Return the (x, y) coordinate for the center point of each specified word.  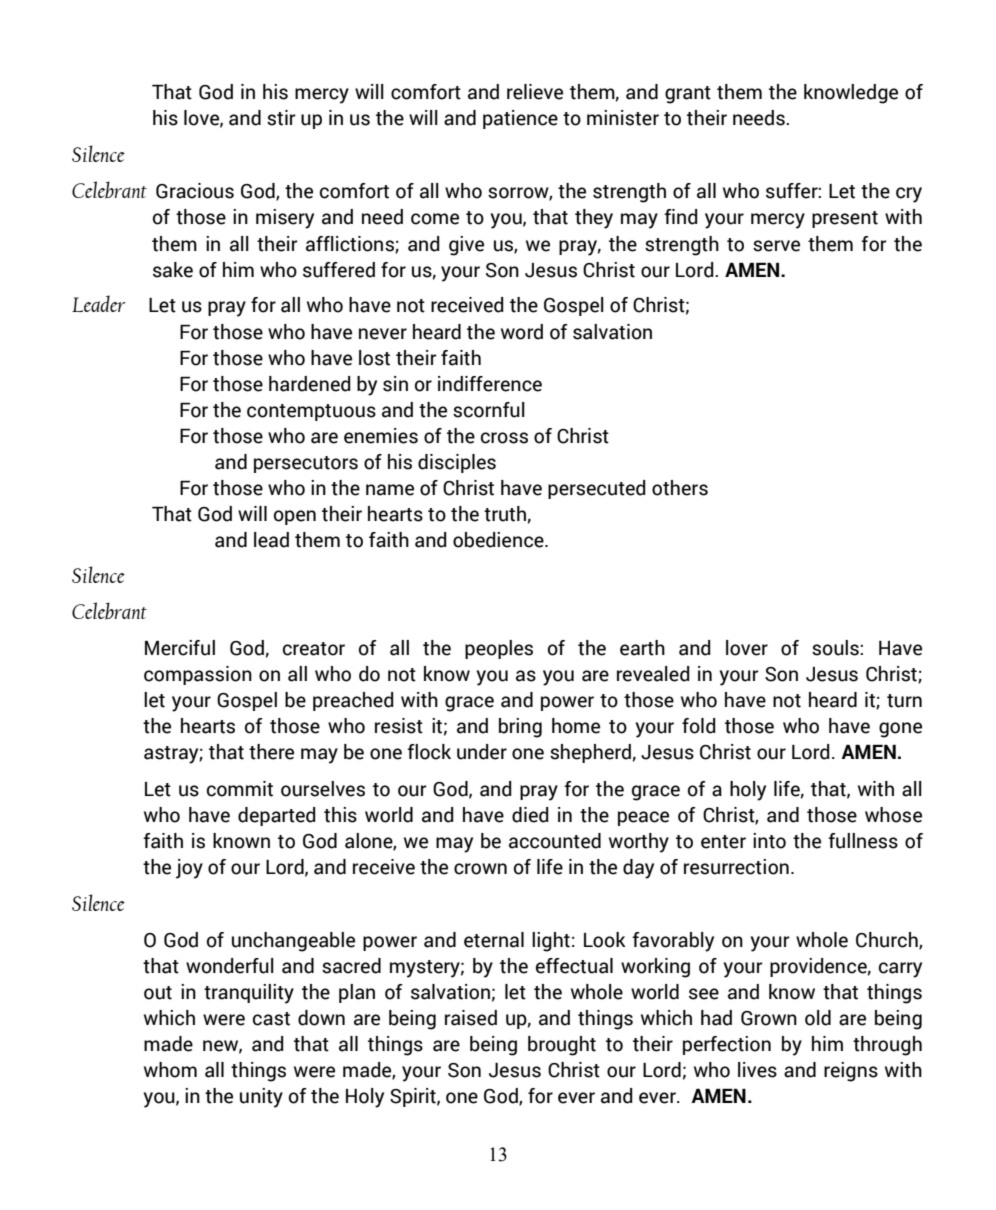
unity (261, 1098)
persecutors (306, 464)
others (680, 488)
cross (504, 438)
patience (520, 119)
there (271, 752)
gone (900, 730)
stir (281, 118)
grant (688, 95)
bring (520, 728)
